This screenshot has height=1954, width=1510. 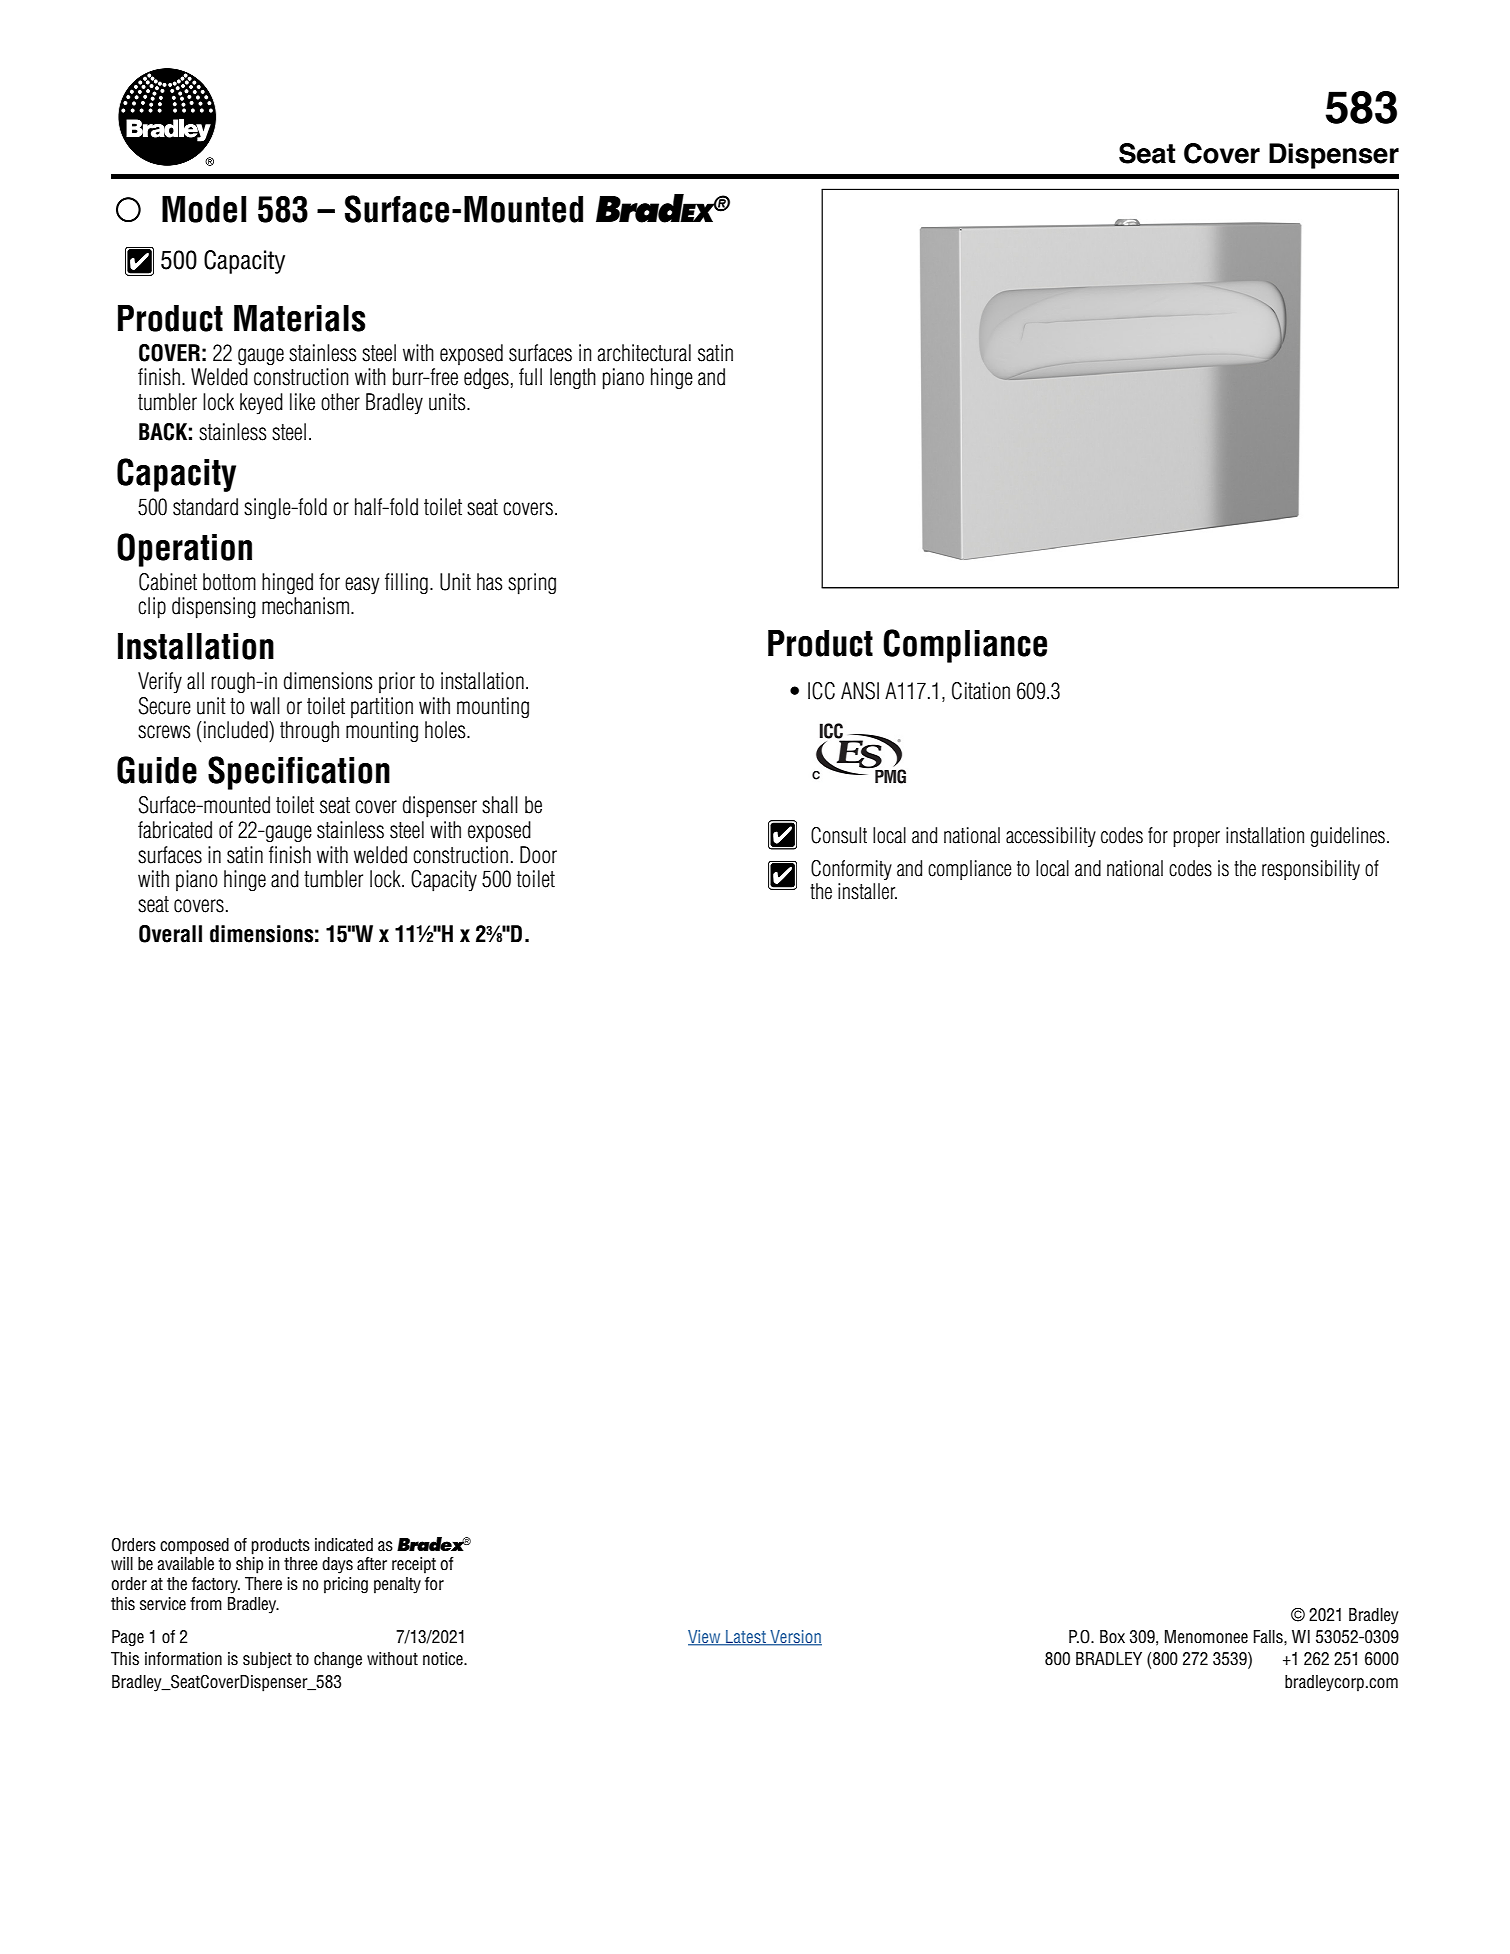 What do you see at coordinates (532, 584) in the screenshot?
I see `spring` at bounding box center [532, 584].
